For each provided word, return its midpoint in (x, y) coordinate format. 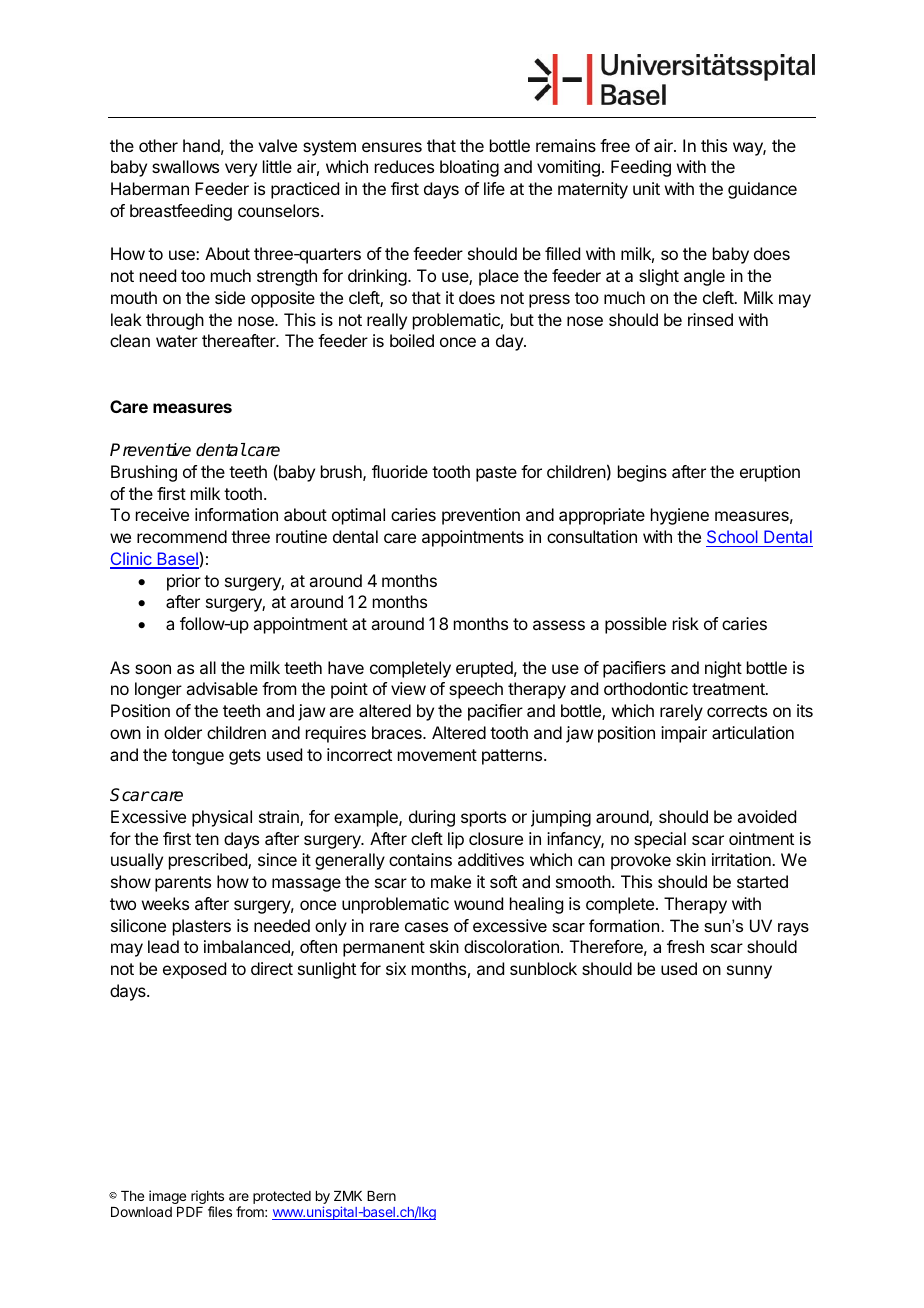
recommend (182, 536)
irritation (742, 859)
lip (456, 840)
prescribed (209, 861)
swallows (185, 166)
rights (207, 1198)
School (732, 536)
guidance (762, 190)
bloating (469, 168)
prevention (481, 516)
